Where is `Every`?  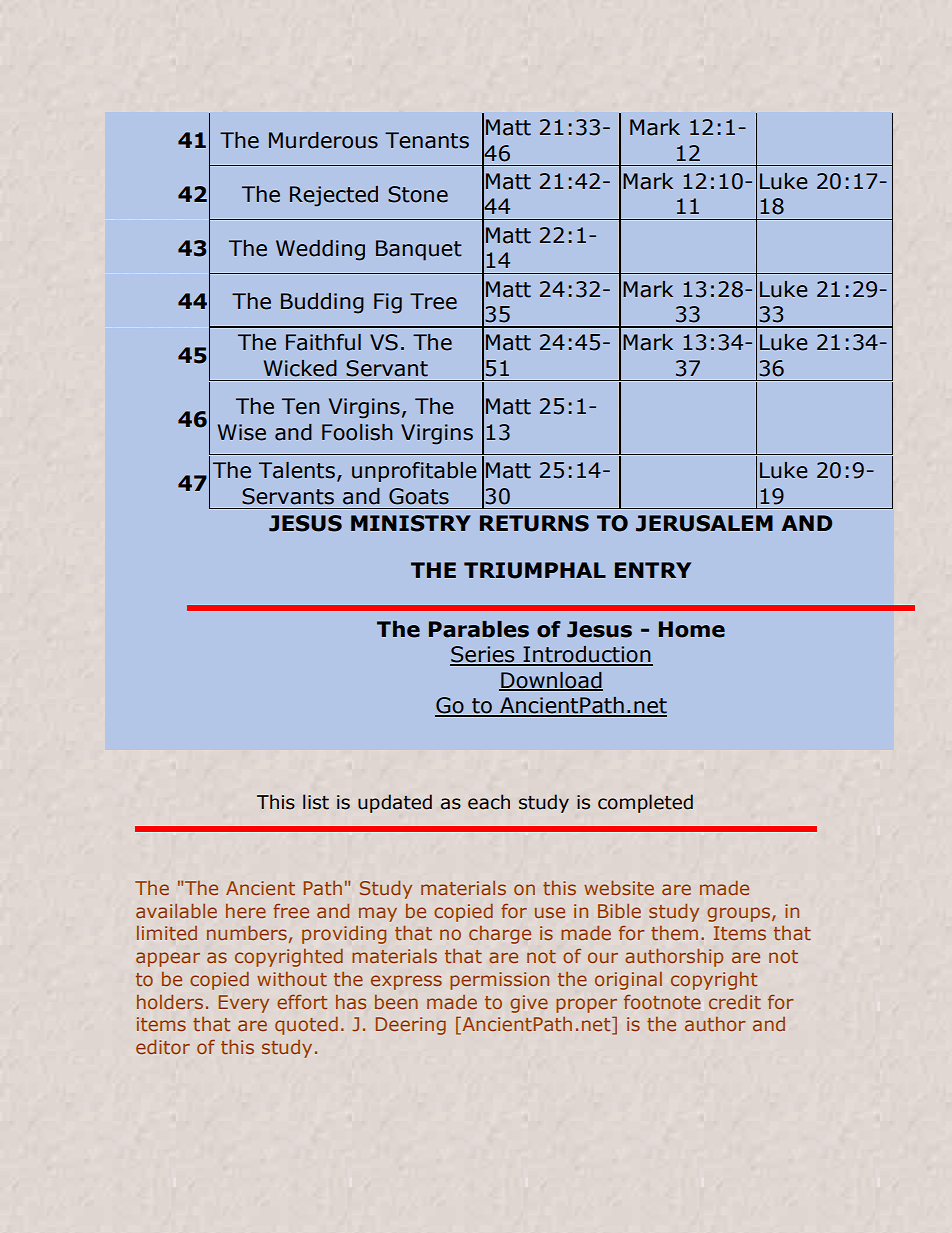 Every is located at coordinates (243, 1004).
